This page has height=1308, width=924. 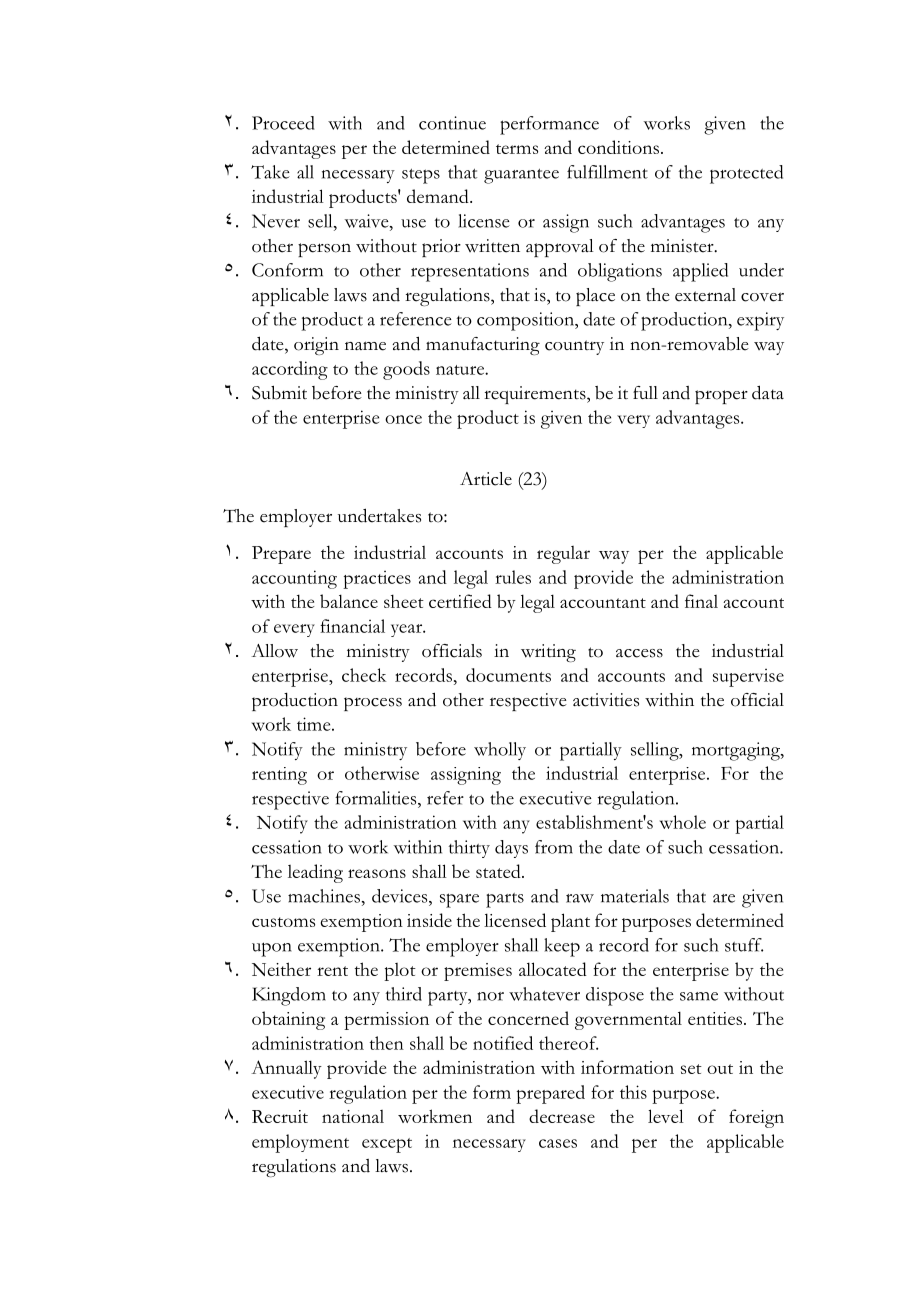 What do you see at coordinates (517, 149) in the page?
I see `terms` at bounding box center [517, 149].
